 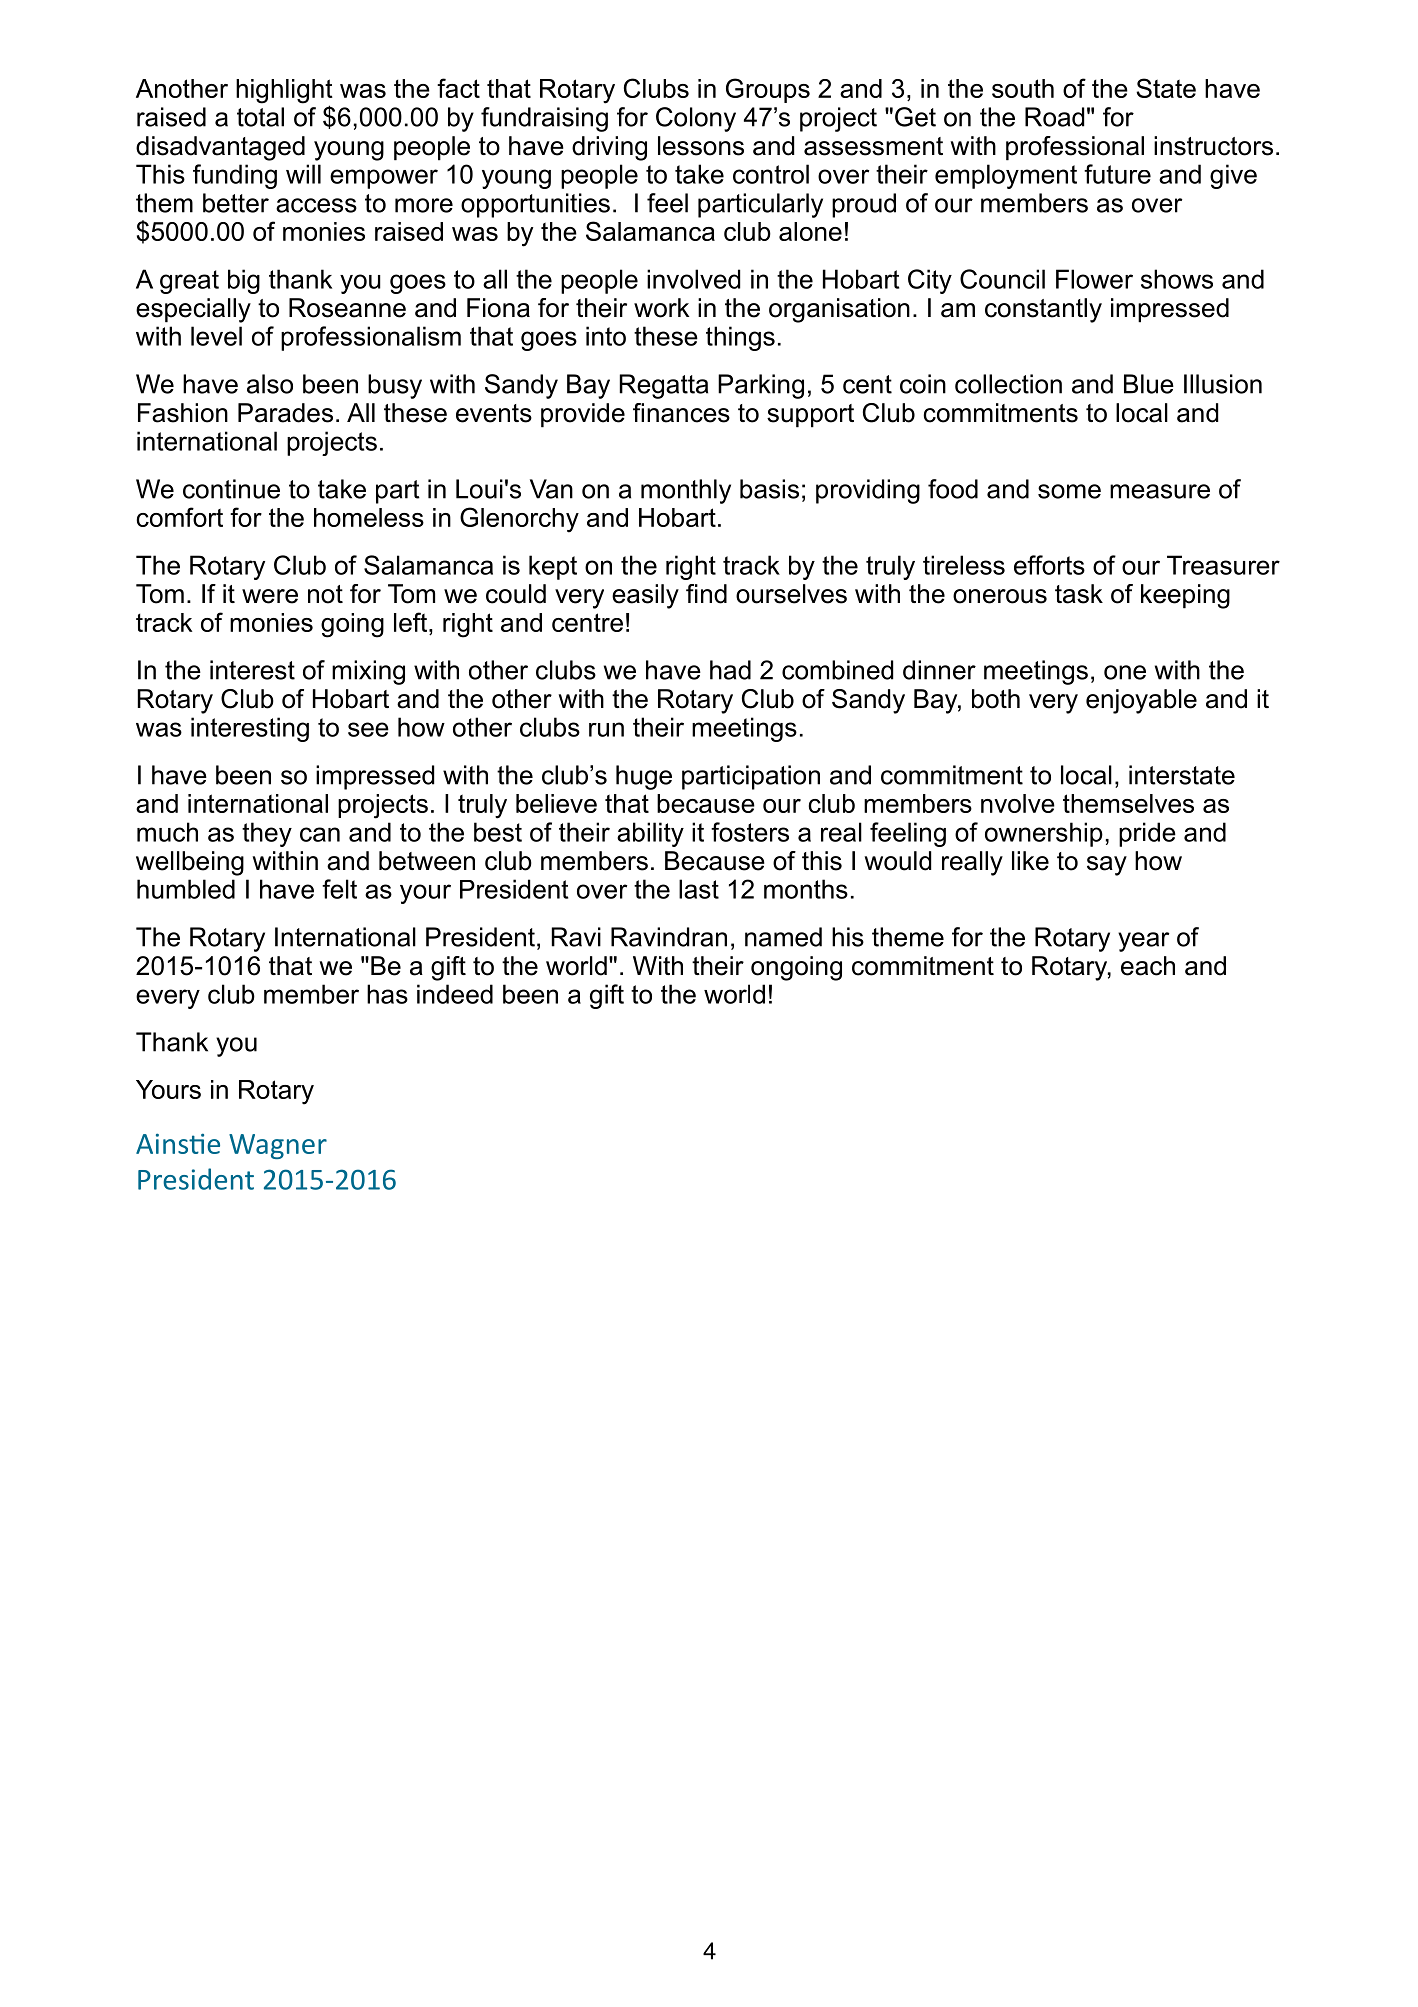 What do you see at coordinates (1069, 491) in the screenshot?
I see `some` at bounding box center [1069, 491].
